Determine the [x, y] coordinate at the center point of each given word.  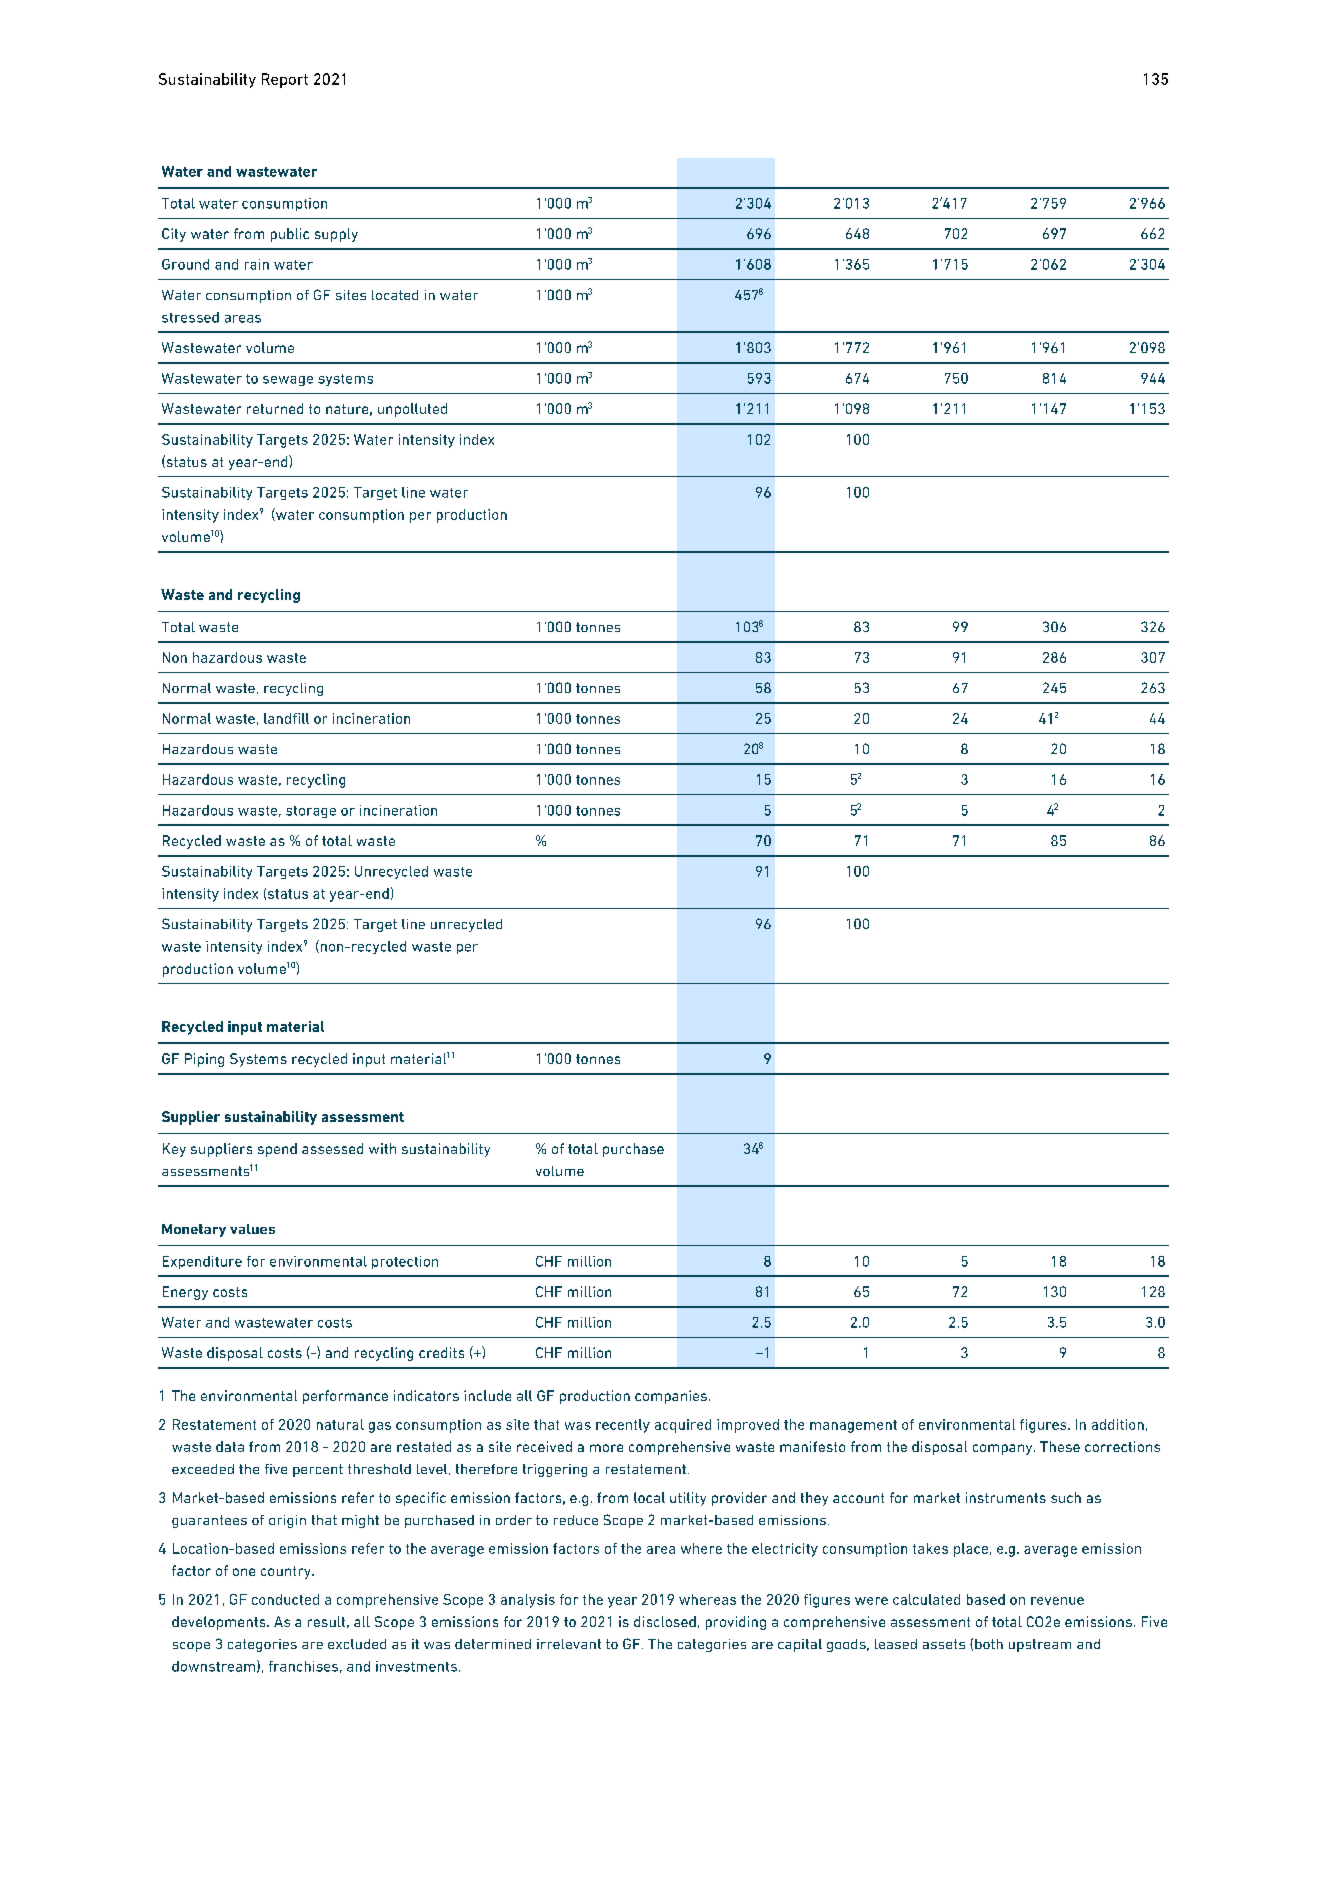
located [395, 295]
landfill [286, 718]
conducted [285, 1599]
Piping [204, 1060]
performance [345, 1397]
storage [311, 812]
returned [275, 408]
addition [1118, 1424]
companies [671, 1397]
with [382, 1148]
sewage [288, 381]
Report [285, 80]
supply [336, 235]
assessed [332, 1148]
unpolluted [412, 410]
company [1004, 1449]
